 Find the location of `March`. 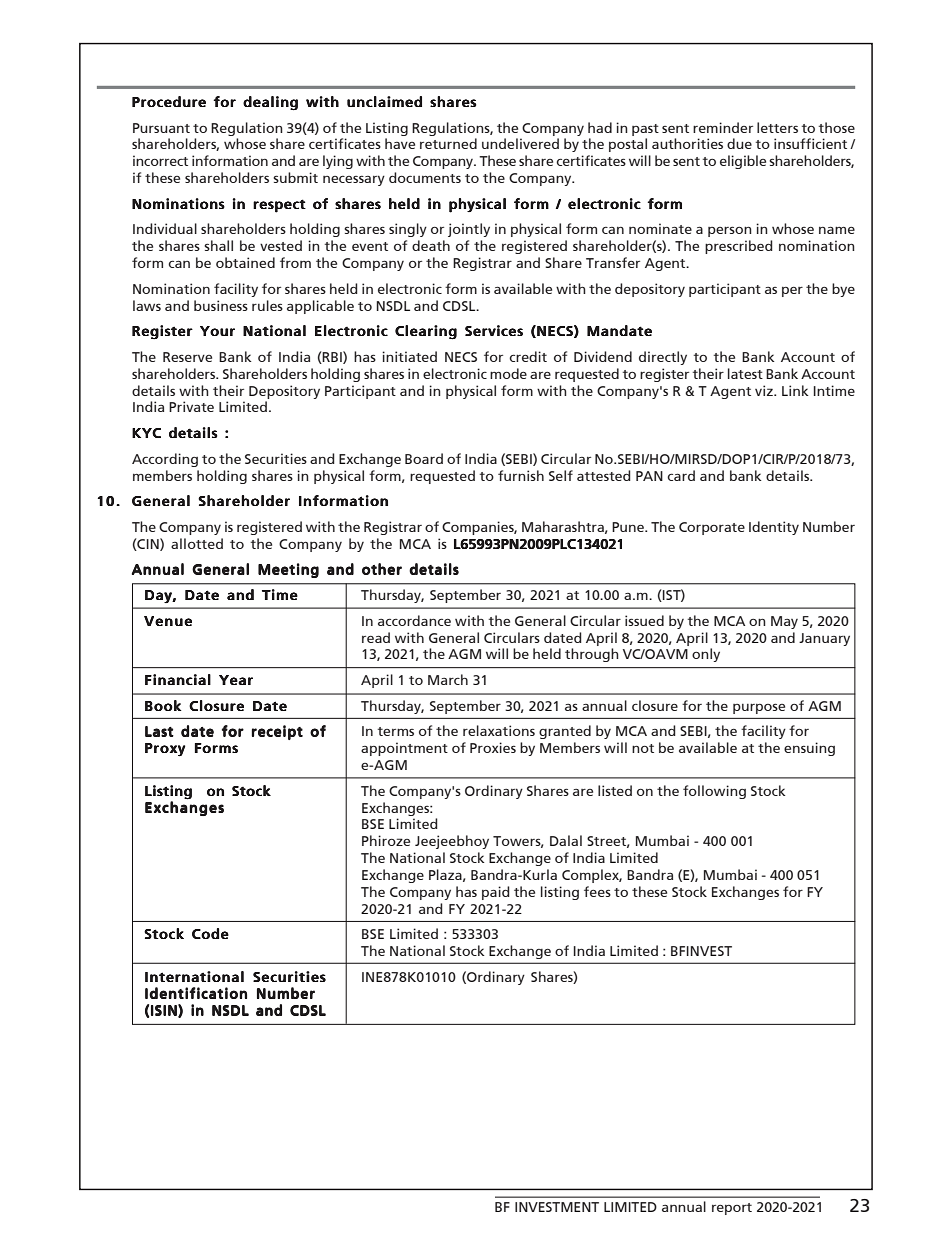

March is located at coordinates (448, 679).
